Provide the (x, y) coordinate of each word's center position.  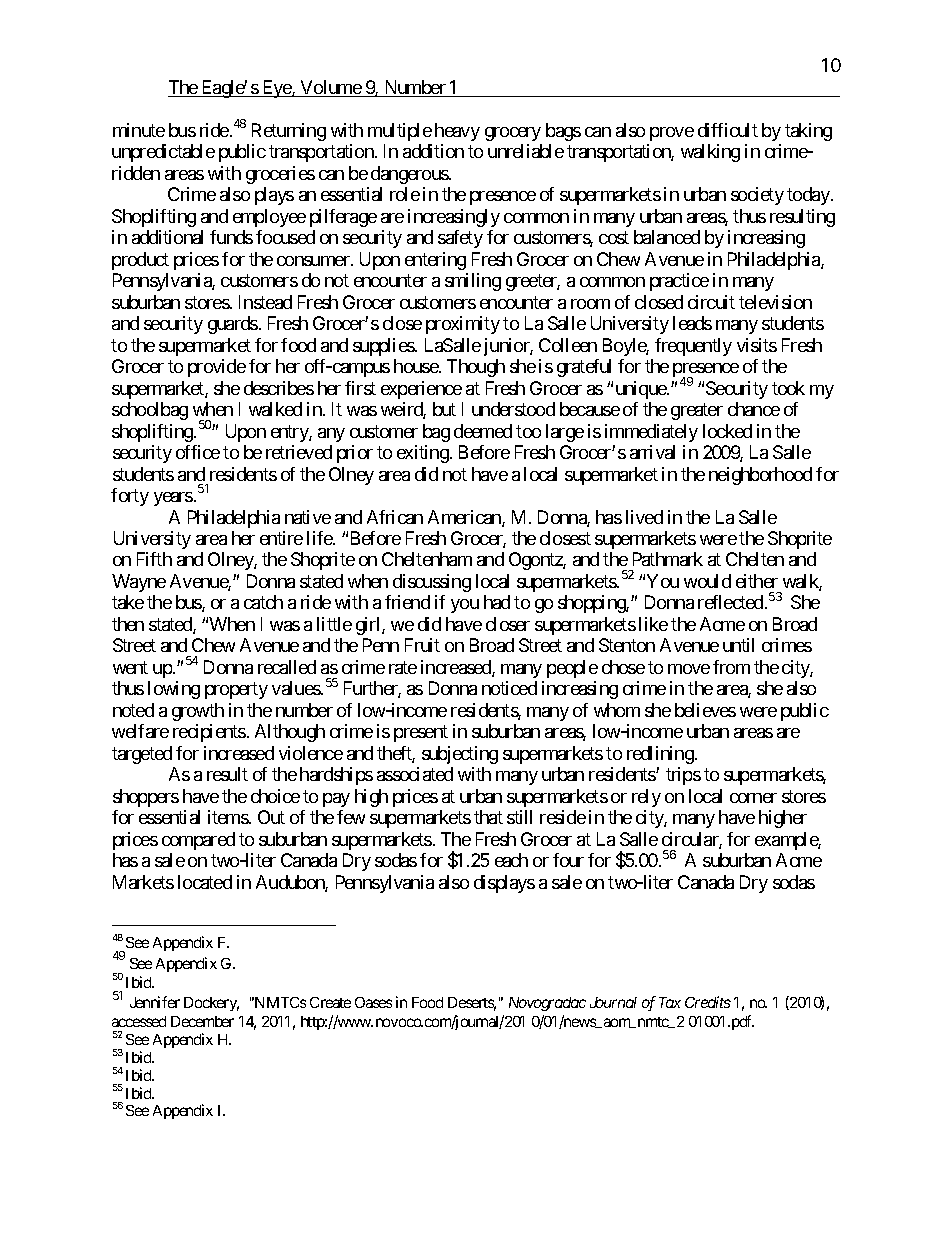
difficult (728, 130)
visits (757, 345)
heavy (457, 132)
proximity (463, 325)
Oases (373, 1002)
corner (753, 798)
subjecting (460, 755)
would (707, 581)
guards (233, 325)
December (202, 1021)
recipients (209, 733)
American (465, 518)
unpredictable (163, 153)
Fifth (154, 559)
